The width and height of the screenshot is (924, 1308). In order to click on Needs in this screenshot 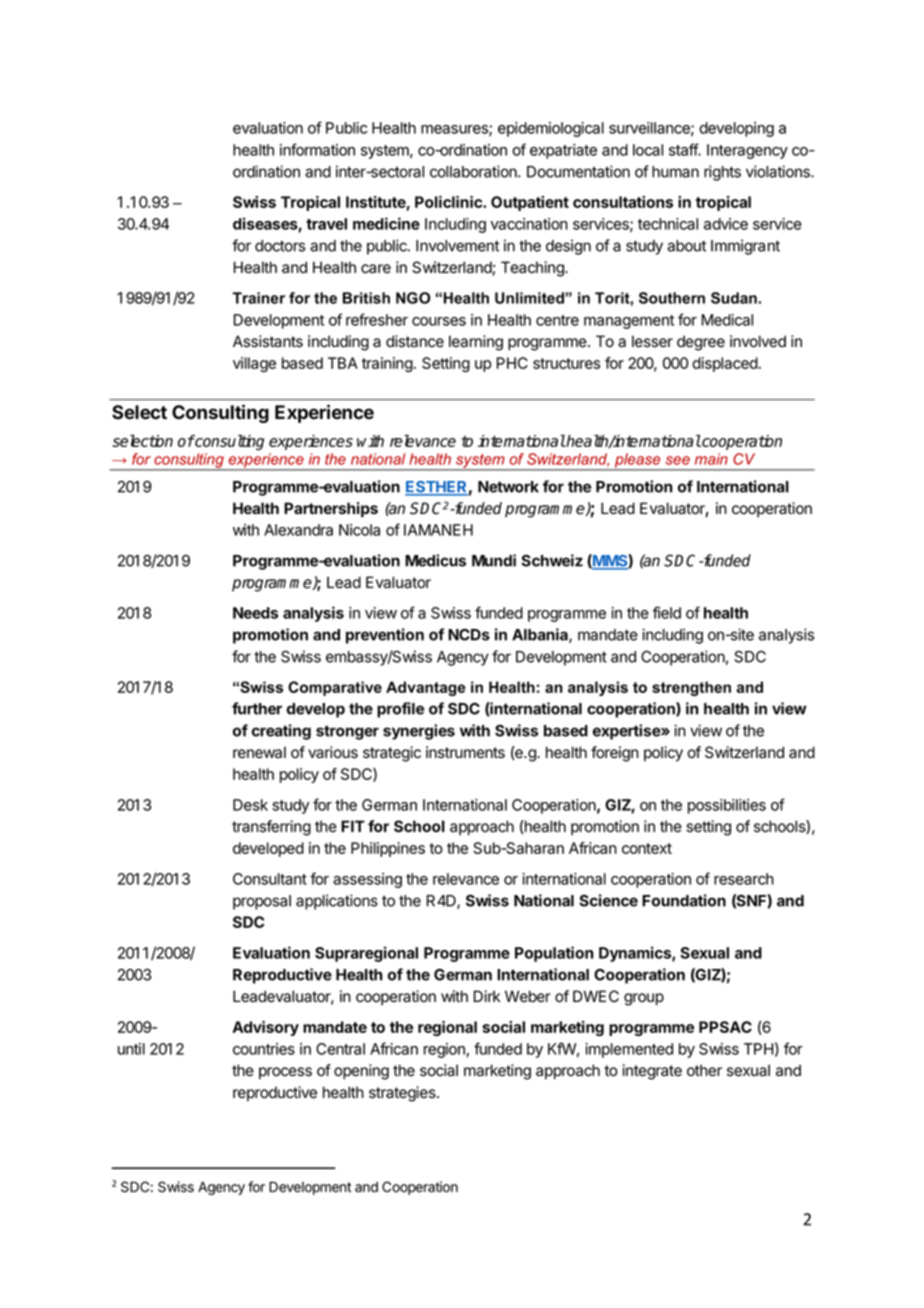, I will do `click(255, 613)`.
